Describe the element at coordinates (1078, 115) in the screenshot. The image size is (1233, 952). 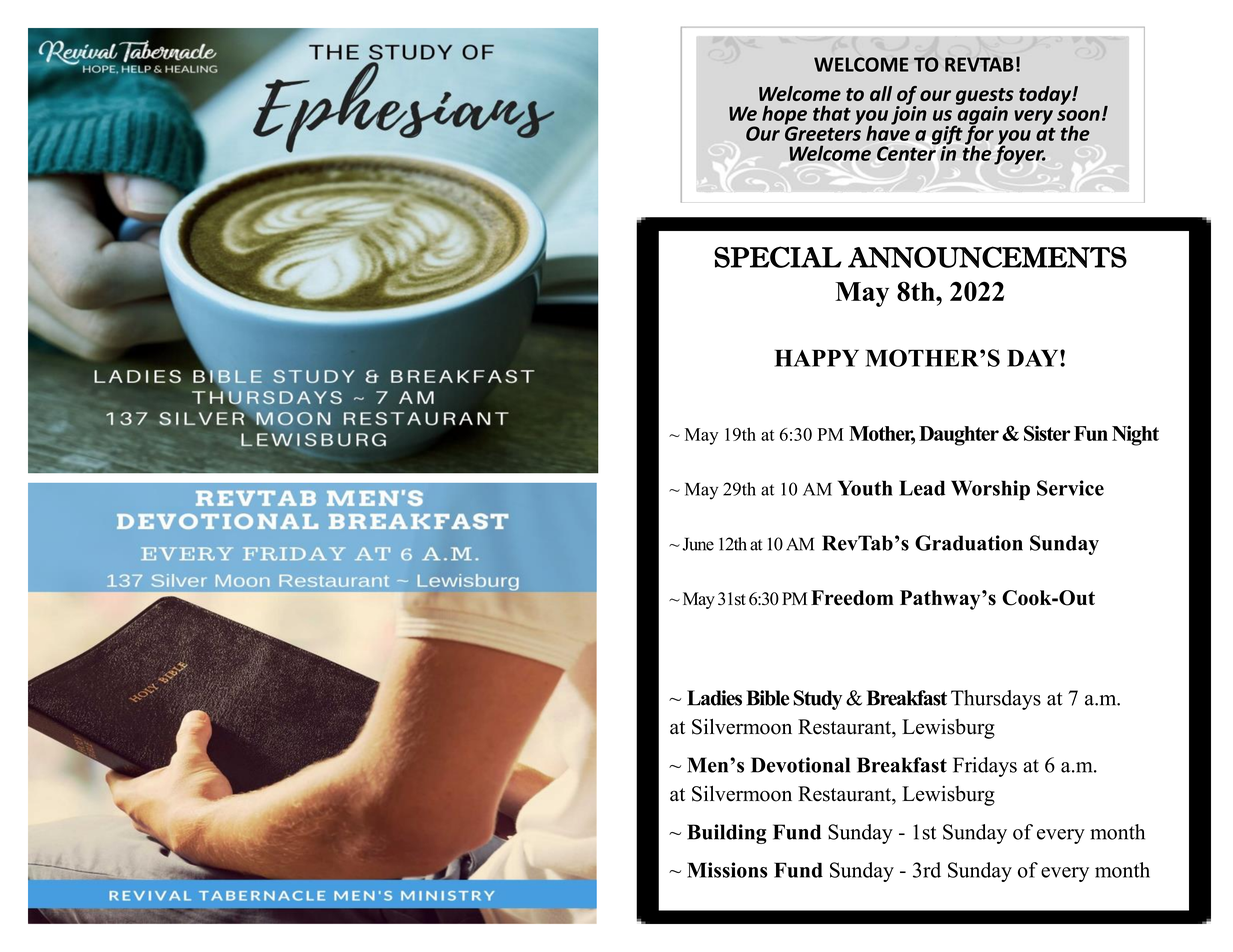
I see `soon` at that location.
